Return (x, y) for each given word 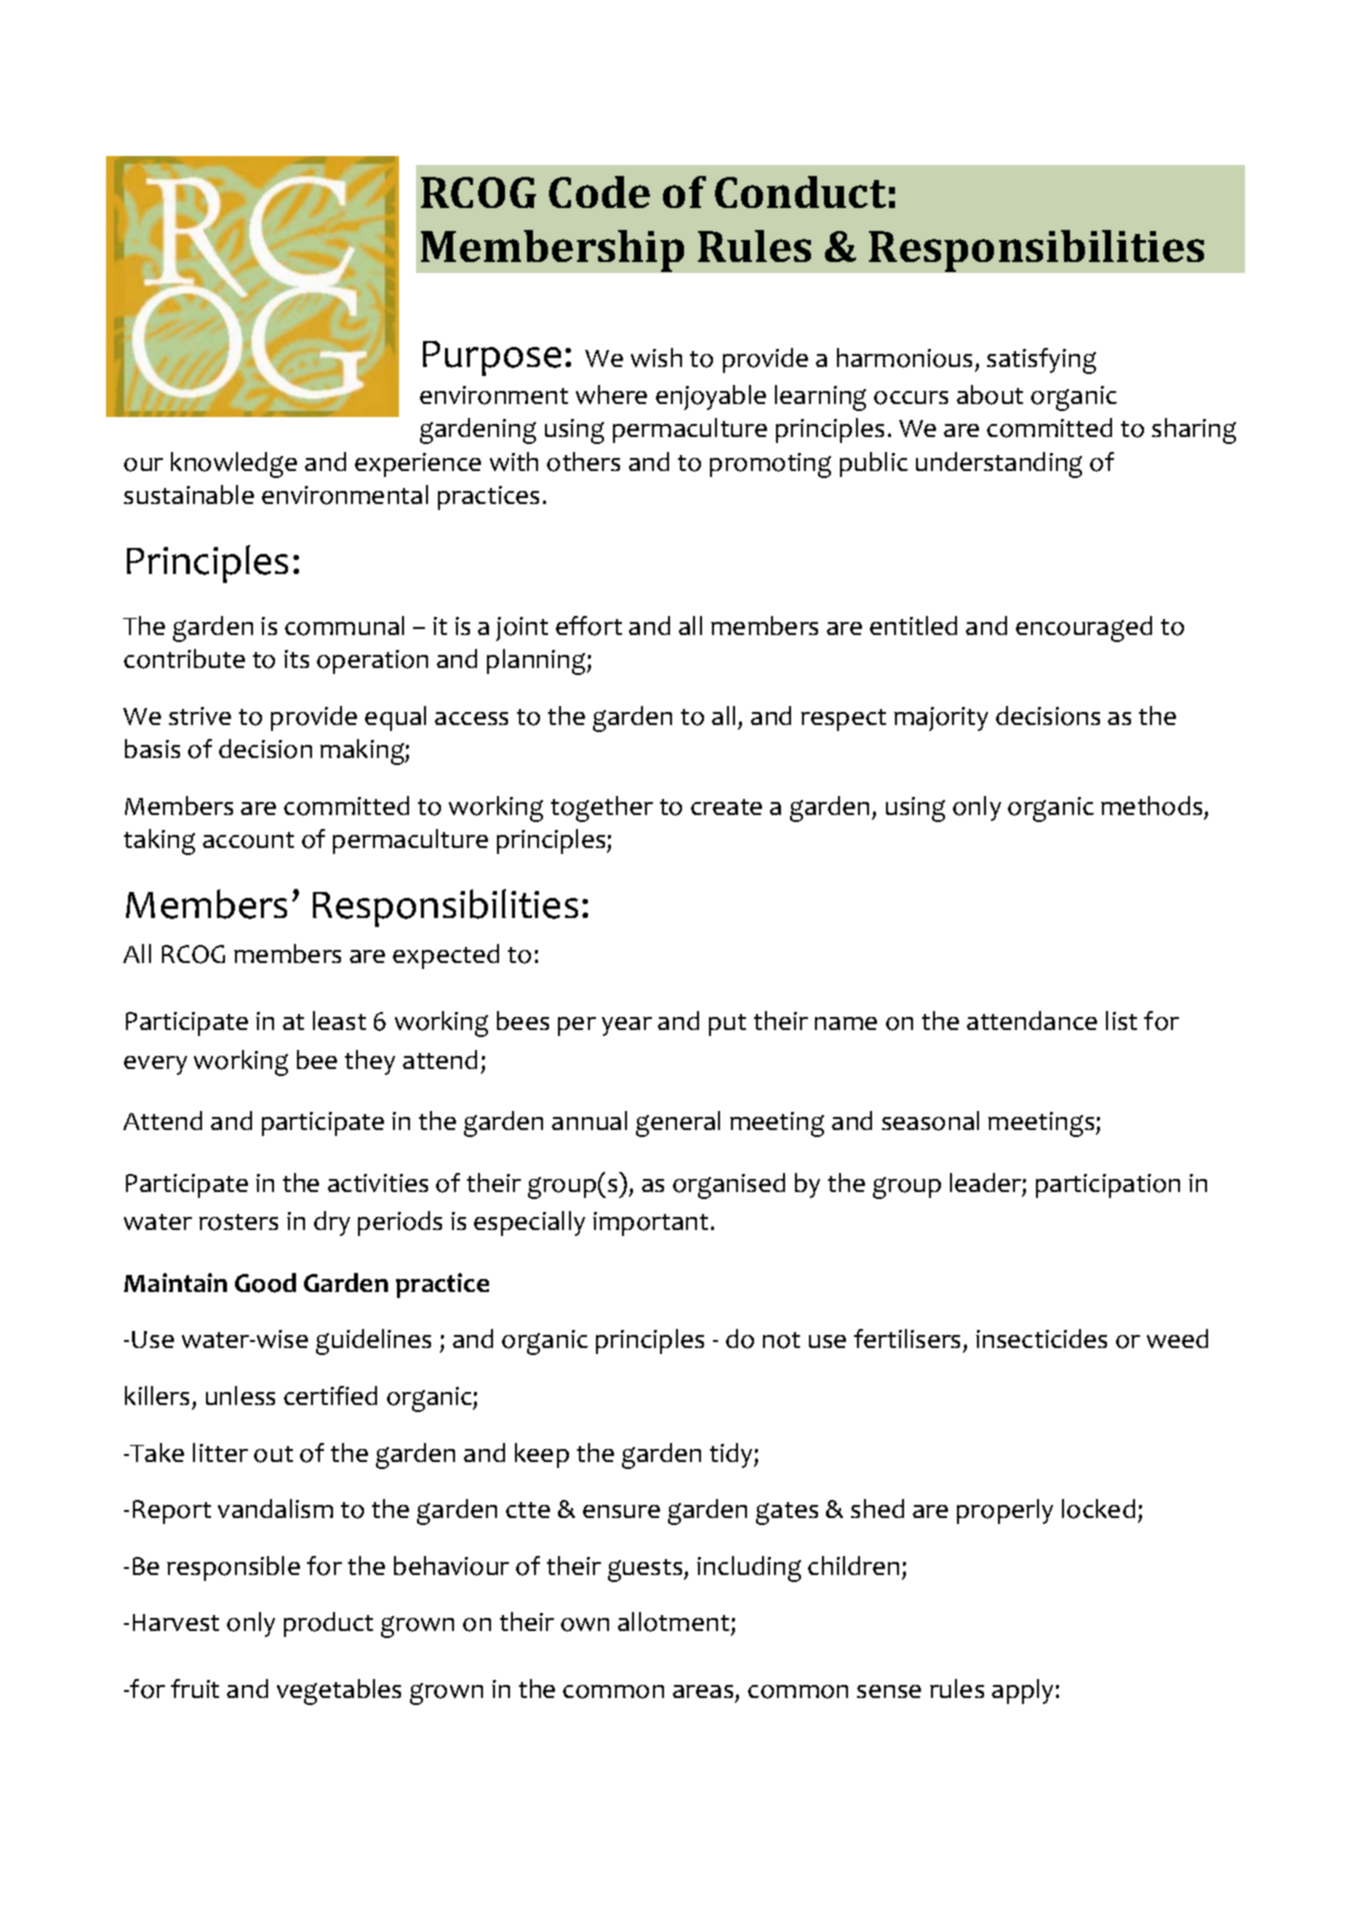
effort (589, 626)
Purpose (492, 358)
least (339, 1020)
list (1121, 1020)
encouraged (1084, 629)
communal (344, 626)
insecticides (1041, 1338)
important (650, 1224)
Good (265, 1283)
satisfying (1041, 361)
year (627, 1026)
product (328, 1624)
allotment (675, 1623)
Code (599, 192)
